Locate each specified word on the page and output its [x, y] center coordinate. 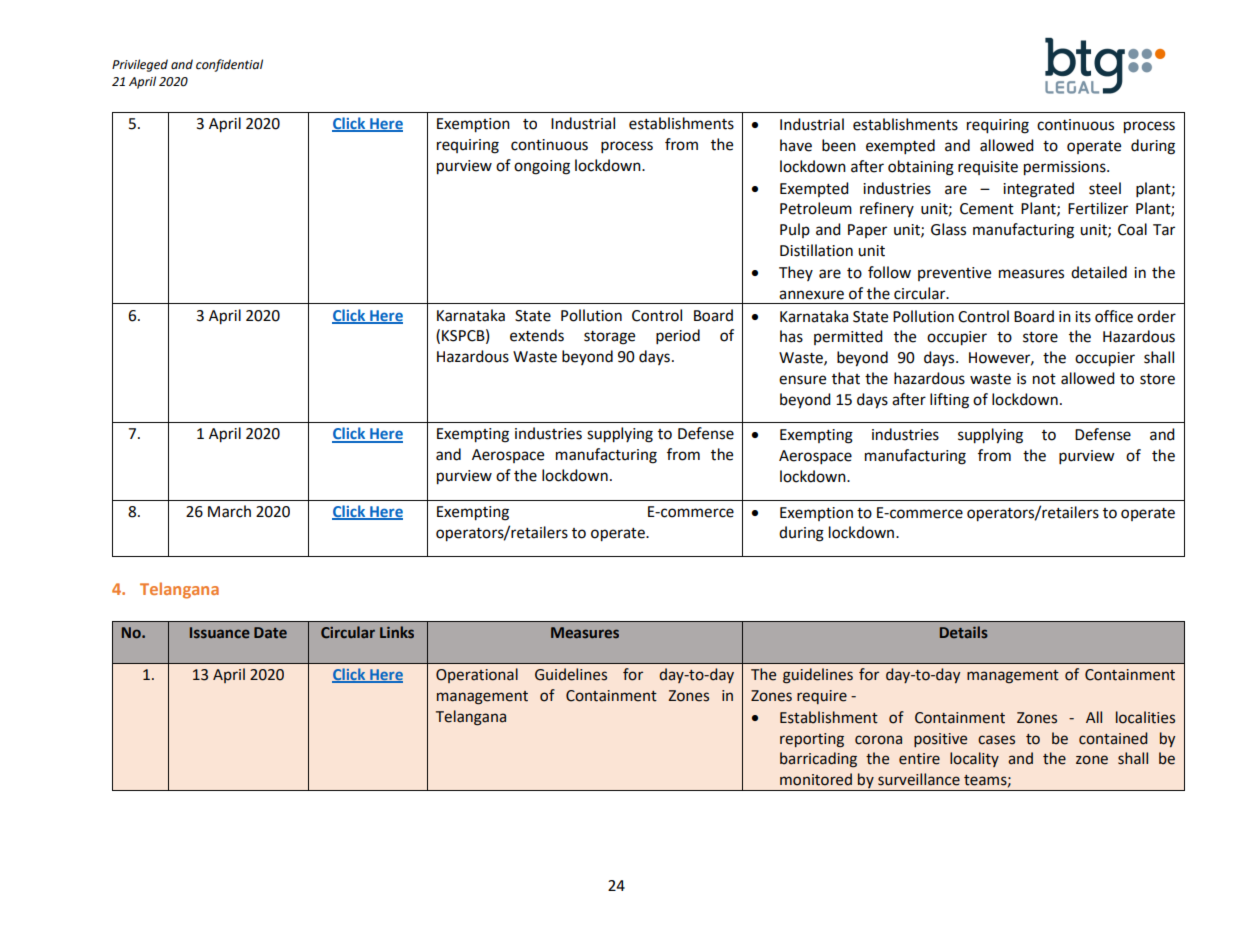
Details [964, 632]
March [229, 511]
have [796, 145]
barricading [818, 760]
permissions [1066, 168]
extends [537, 335]
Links [397, 632]
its [1083, 317]
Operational [477, 675]
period [678, 337]
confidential [229, 65]
